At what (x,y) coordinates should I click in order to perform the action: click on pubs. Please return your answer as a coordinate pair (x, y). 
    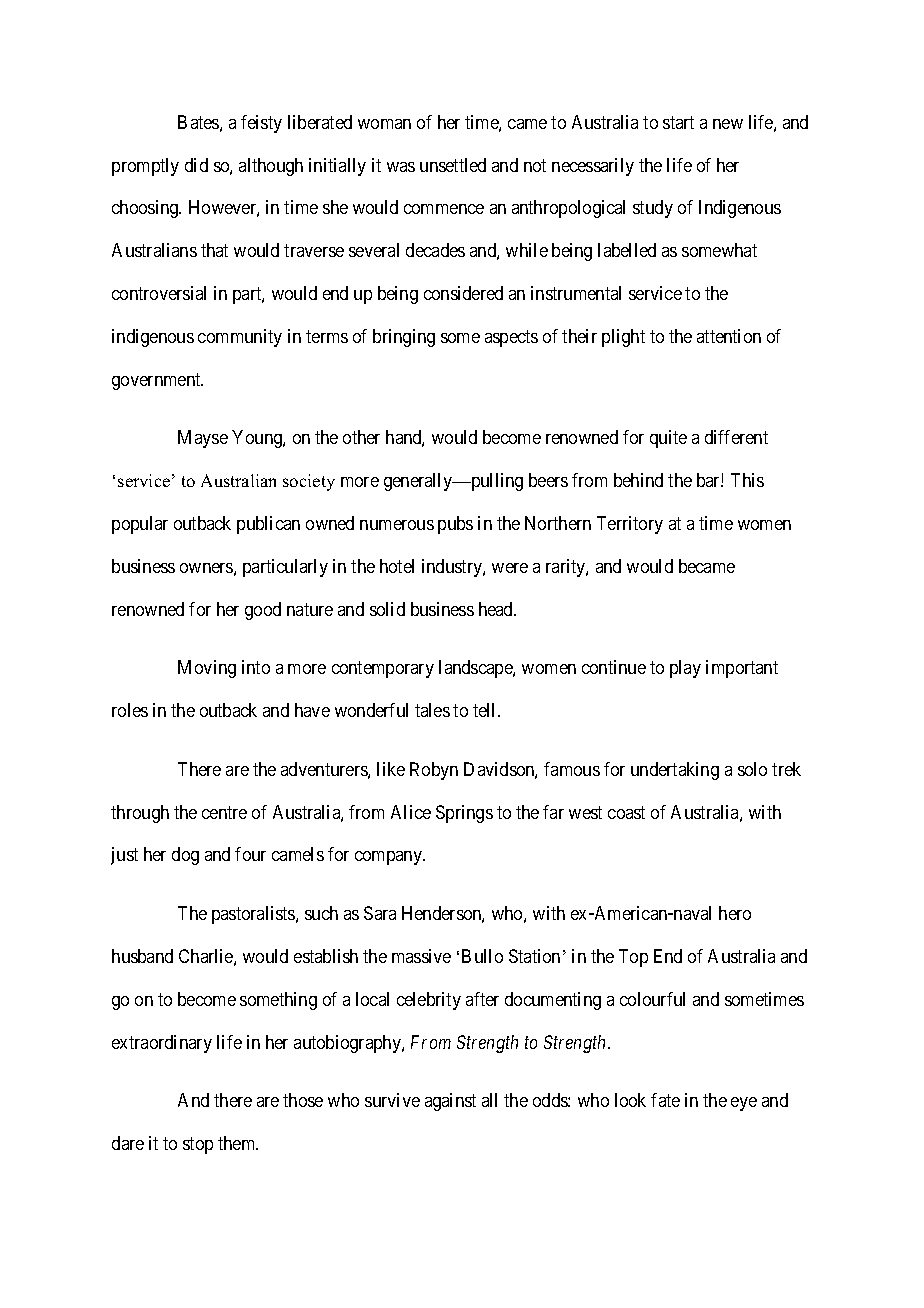
    Looking at the image, I should click on (455, 525).
